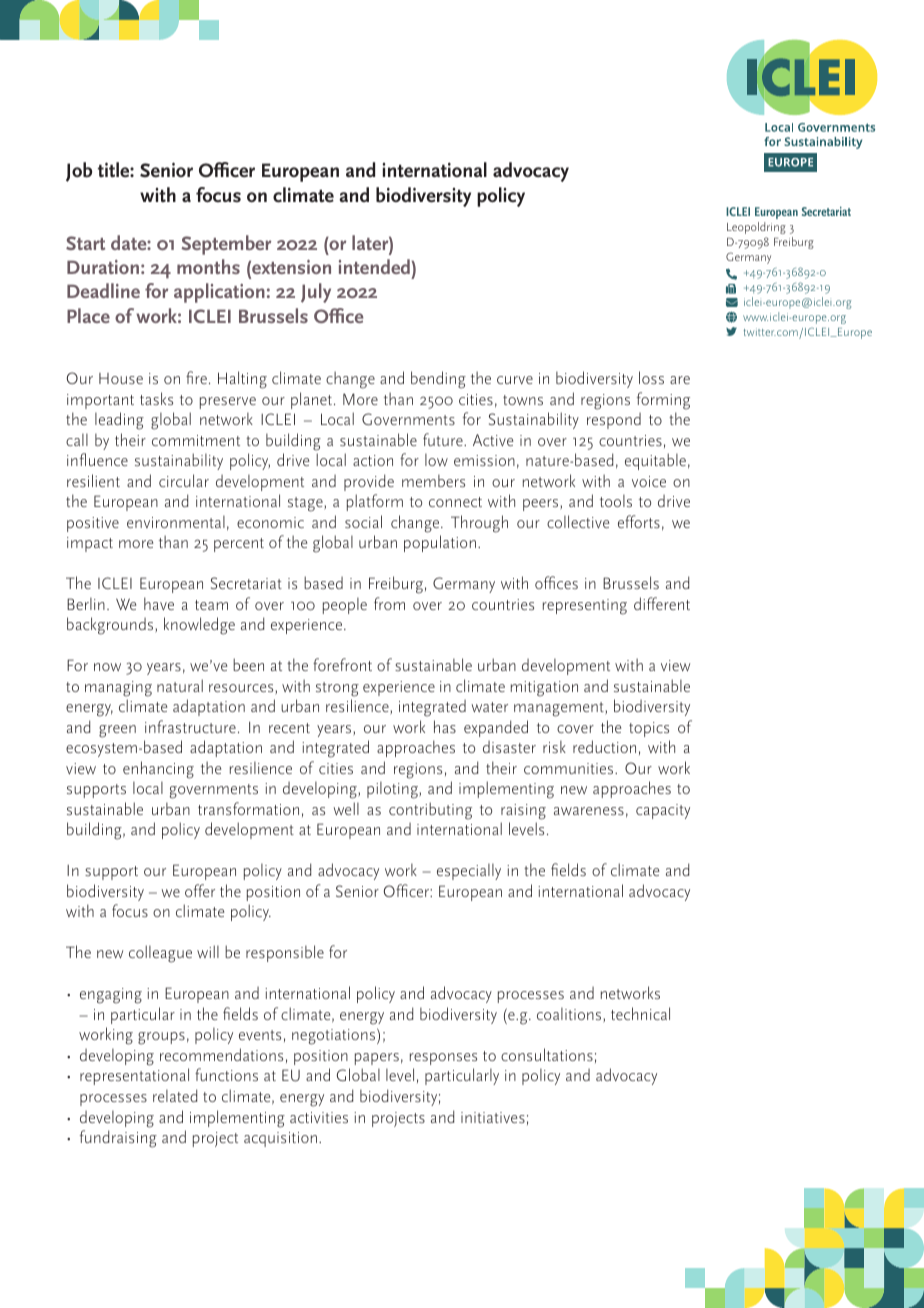 The height and width of the image is (1308, 924). I want to click on related, so click(175, 1095).
